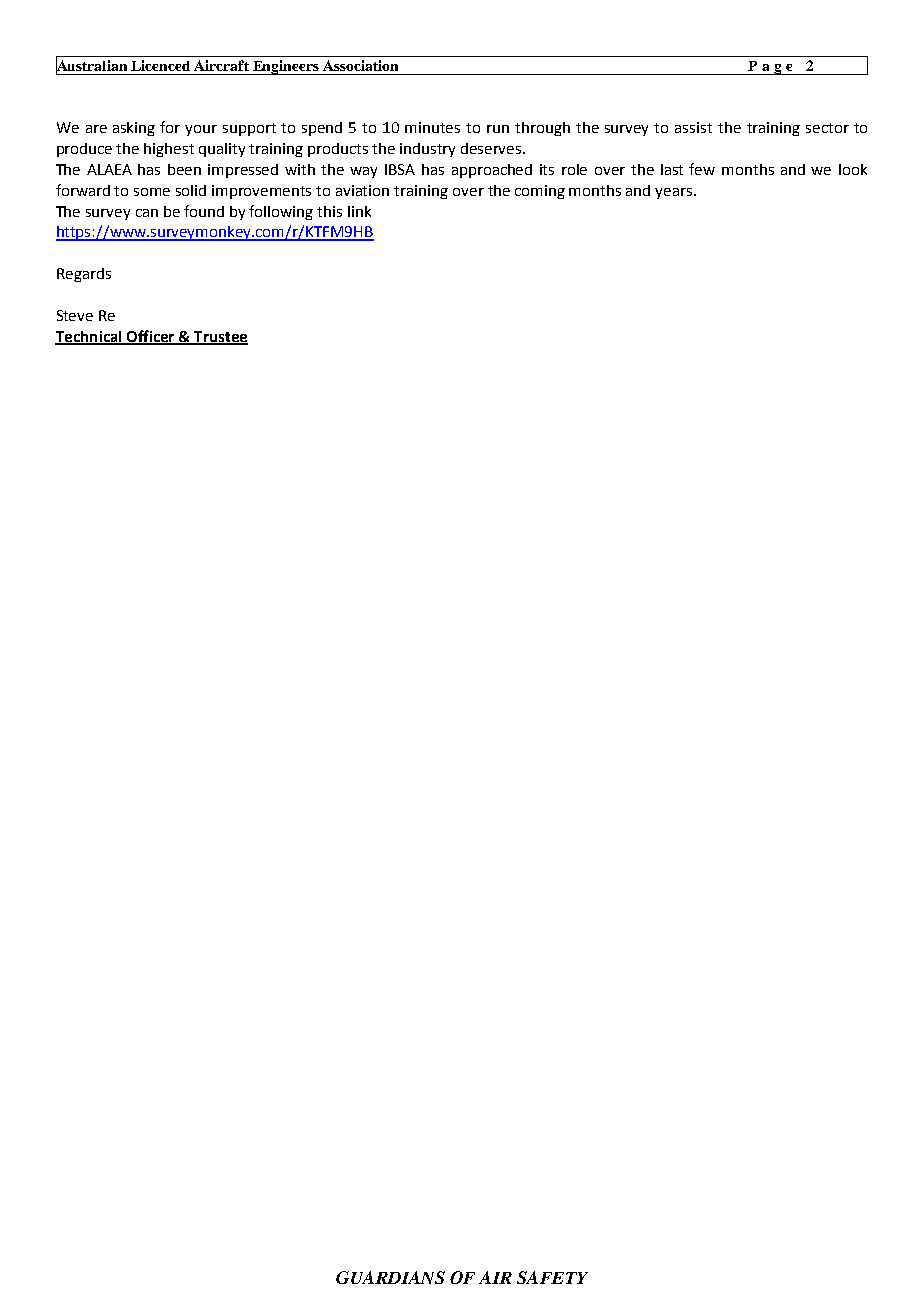 This screenshot has width=924, height=1309. What do you see at coordinates (675, 193) in the screenshot?
I see `years` at bounding box center [675, 193].
